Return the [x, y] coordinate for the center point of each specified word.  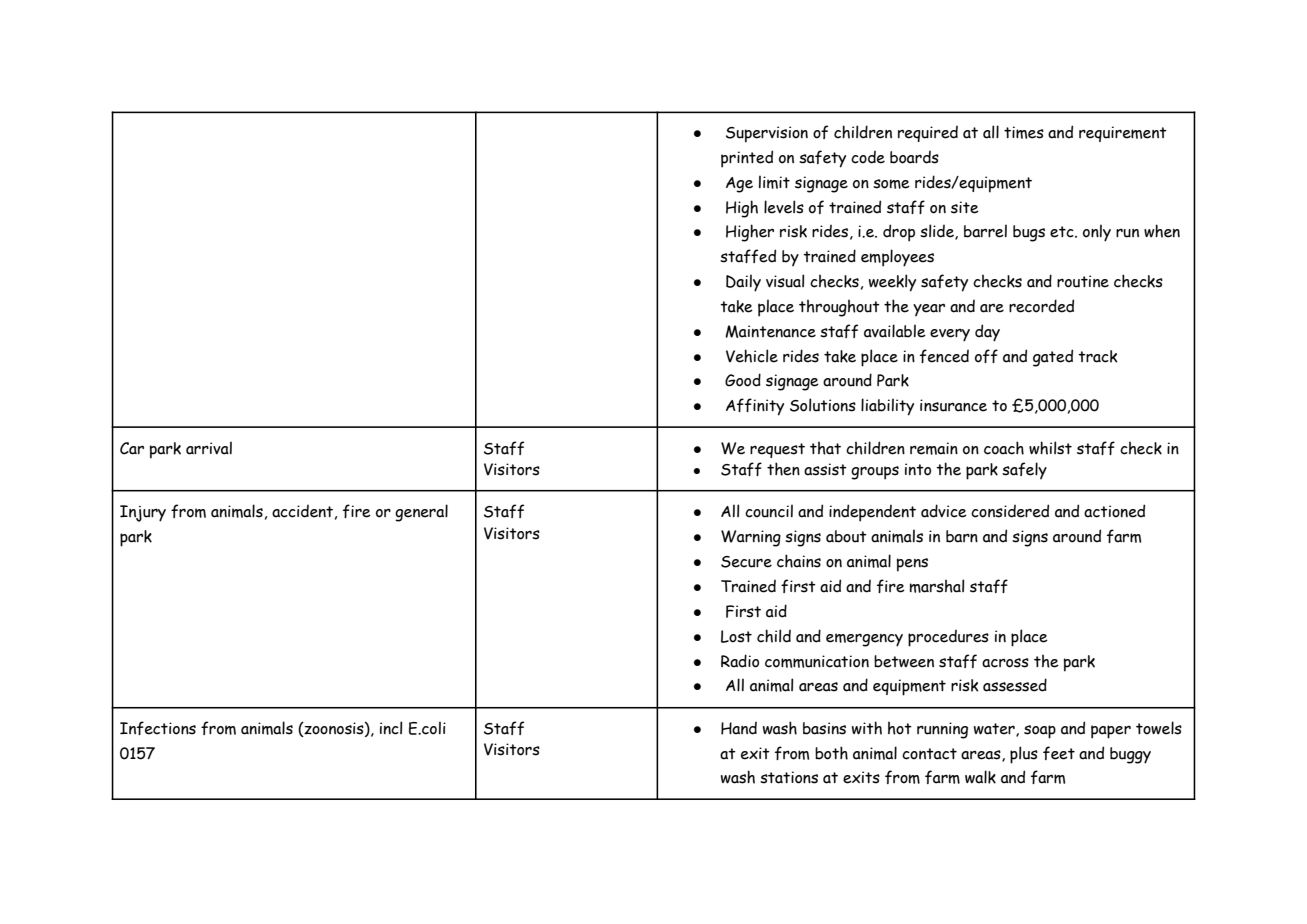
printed [747, 159]
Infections [158, 728]
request [777, 450]
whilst [1050, 448]
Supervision [767, 134]
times [1024, 132]
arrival [209, 448]
